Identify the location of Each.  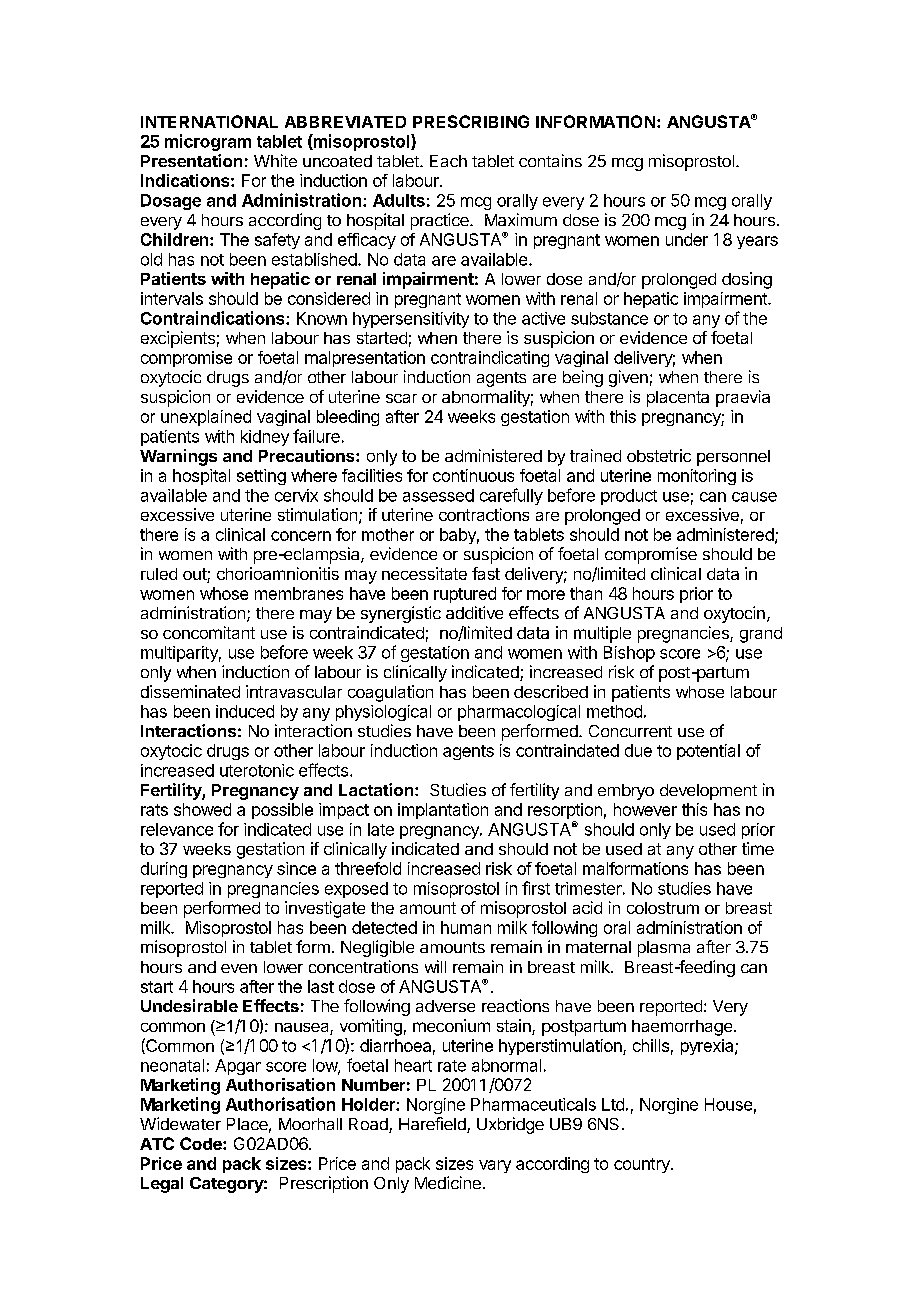
(448, 161).
